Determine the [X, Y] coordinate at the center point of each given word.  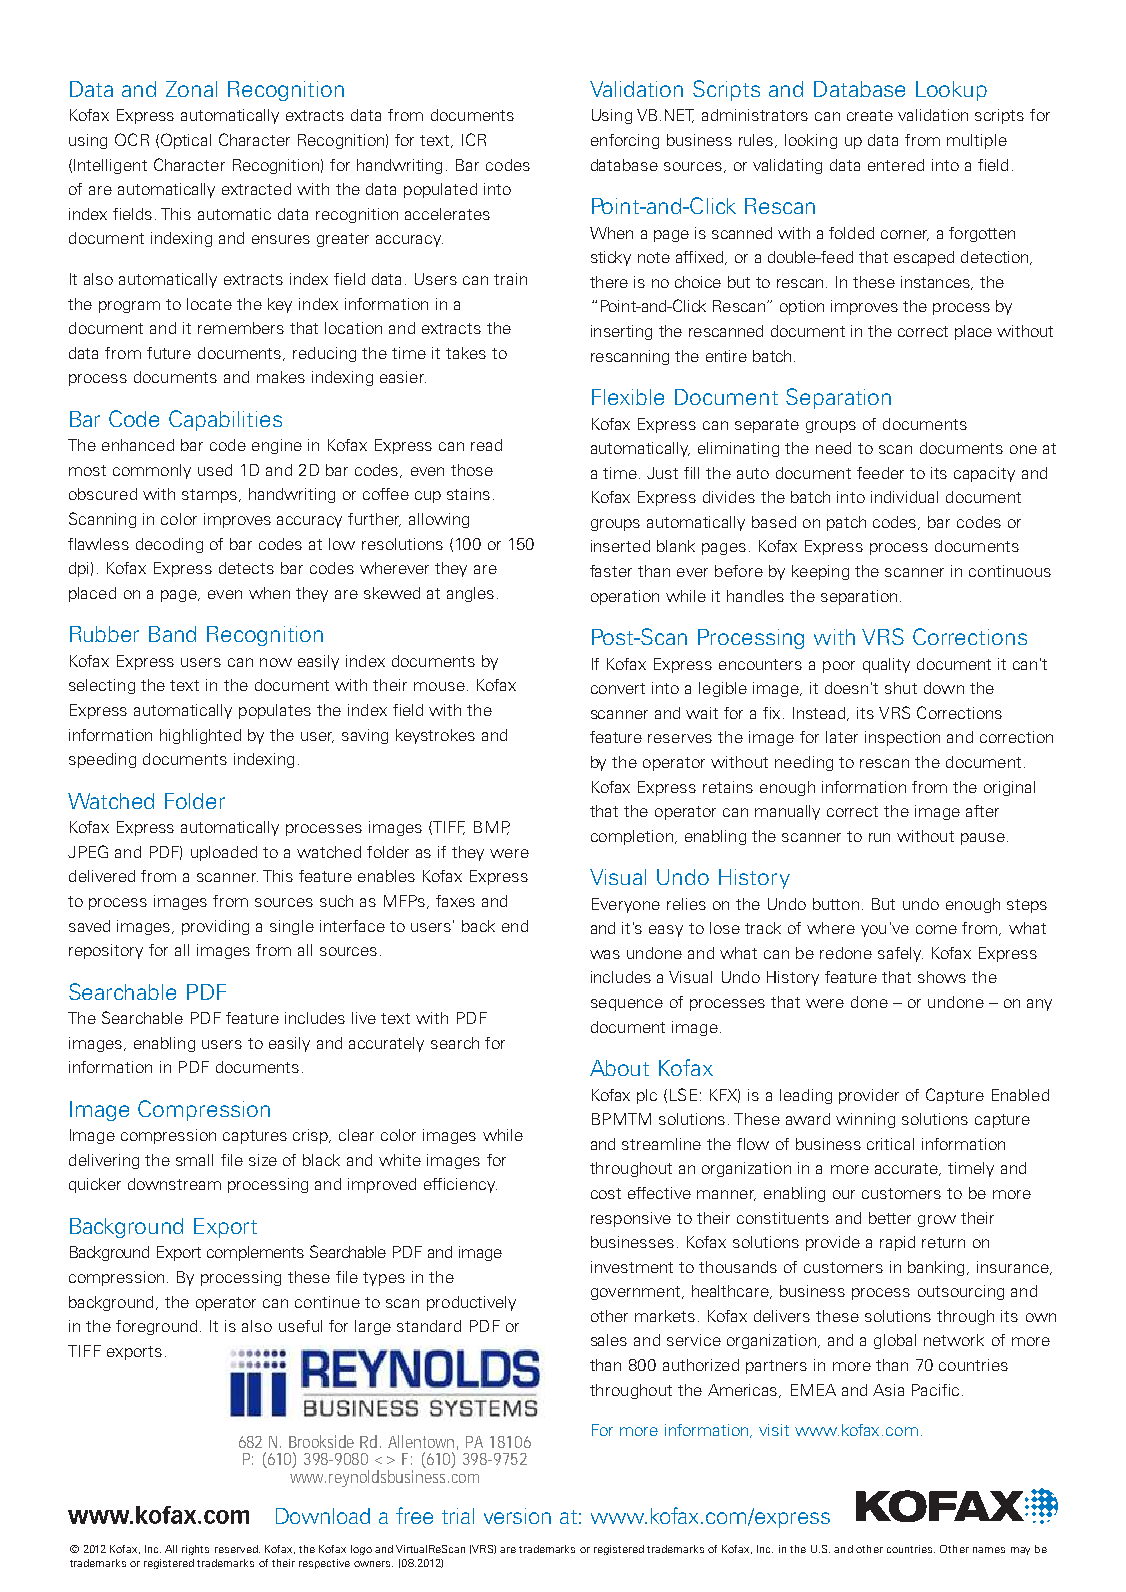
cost [606, 1193]
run [879, 837]
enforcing [625, 141]
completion [632, 837]
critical [890, 1144]
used [215, 470]
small [194, 1160]
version [517, 1516]
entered [896, 165]
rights [195, 1550]
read [486, 445]
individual [904, 497]
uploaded [224, 853]
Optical [186, 141]
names [989, 1550]
